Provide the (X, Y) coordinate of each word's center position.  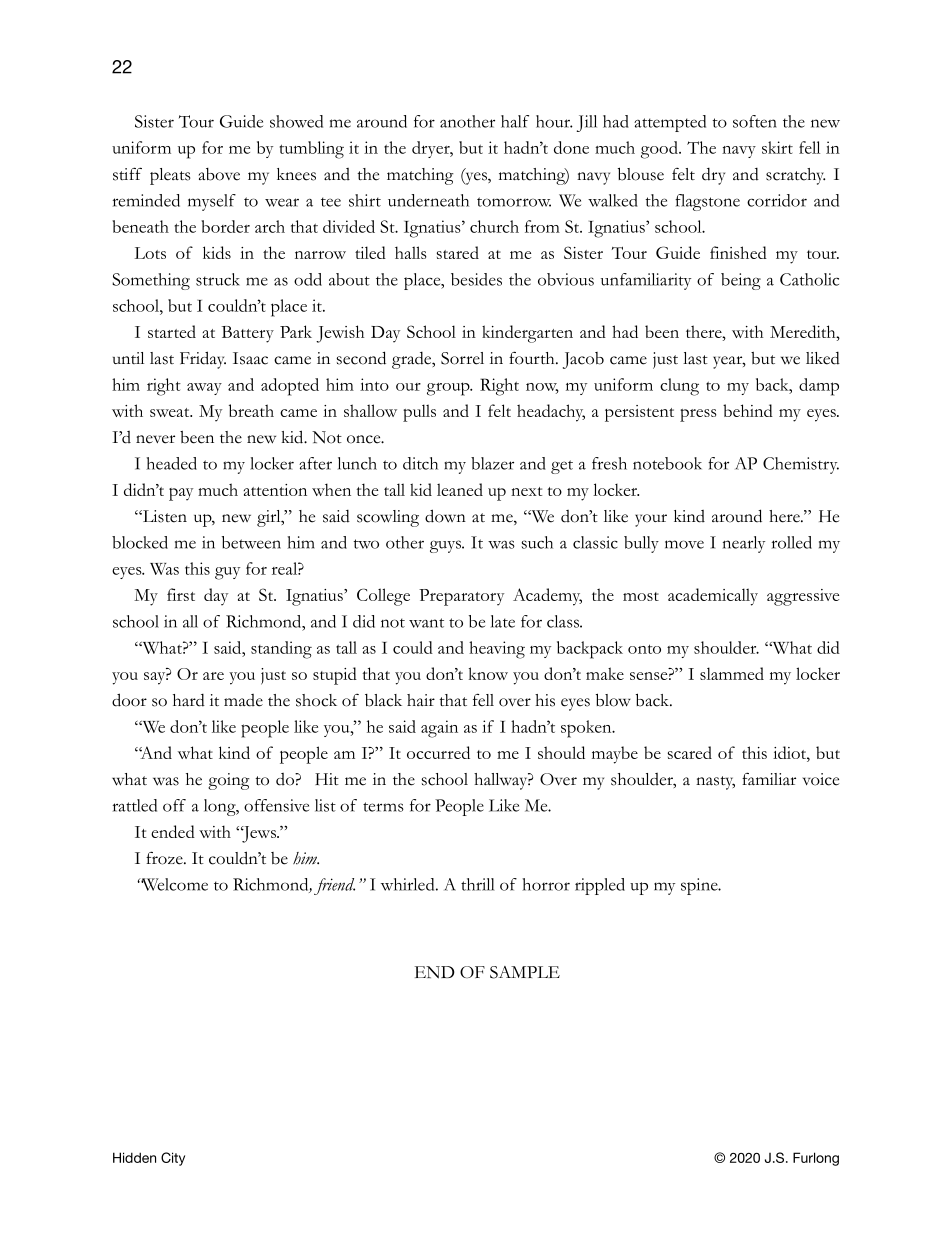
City (173, 1159)
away (204, 389)
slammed (732, 673)
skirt (777, 147)
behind (748, 410)
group (449, 389)
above (219, 174)
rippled (600, 886)
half (515, 121)
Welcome (174, 884)
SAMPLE (525, 972)
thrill (477, 884)
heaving (497, 650)
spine (700, 886)
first (181, 594)
